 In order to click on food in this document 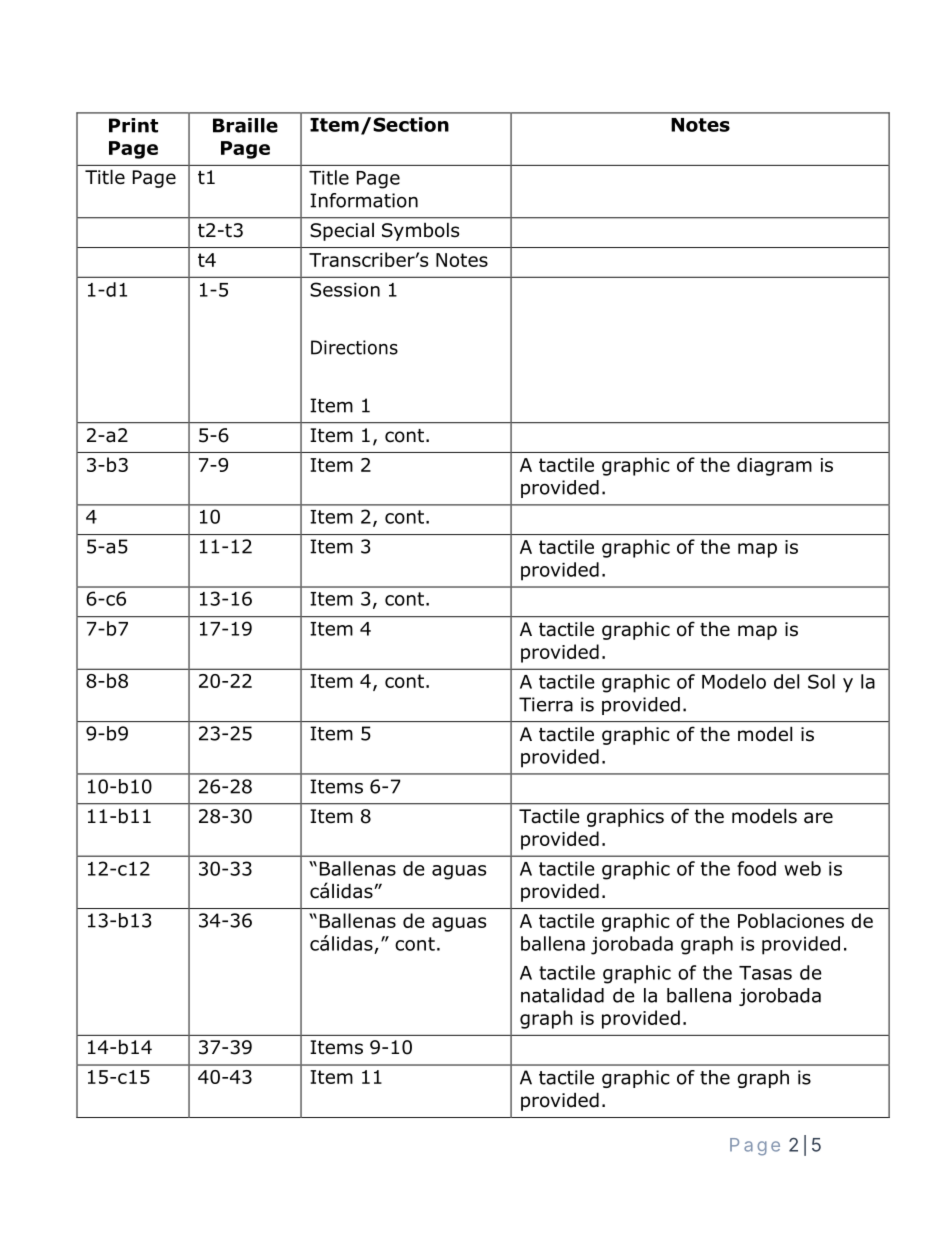, I will do `click(756, 868)`.
